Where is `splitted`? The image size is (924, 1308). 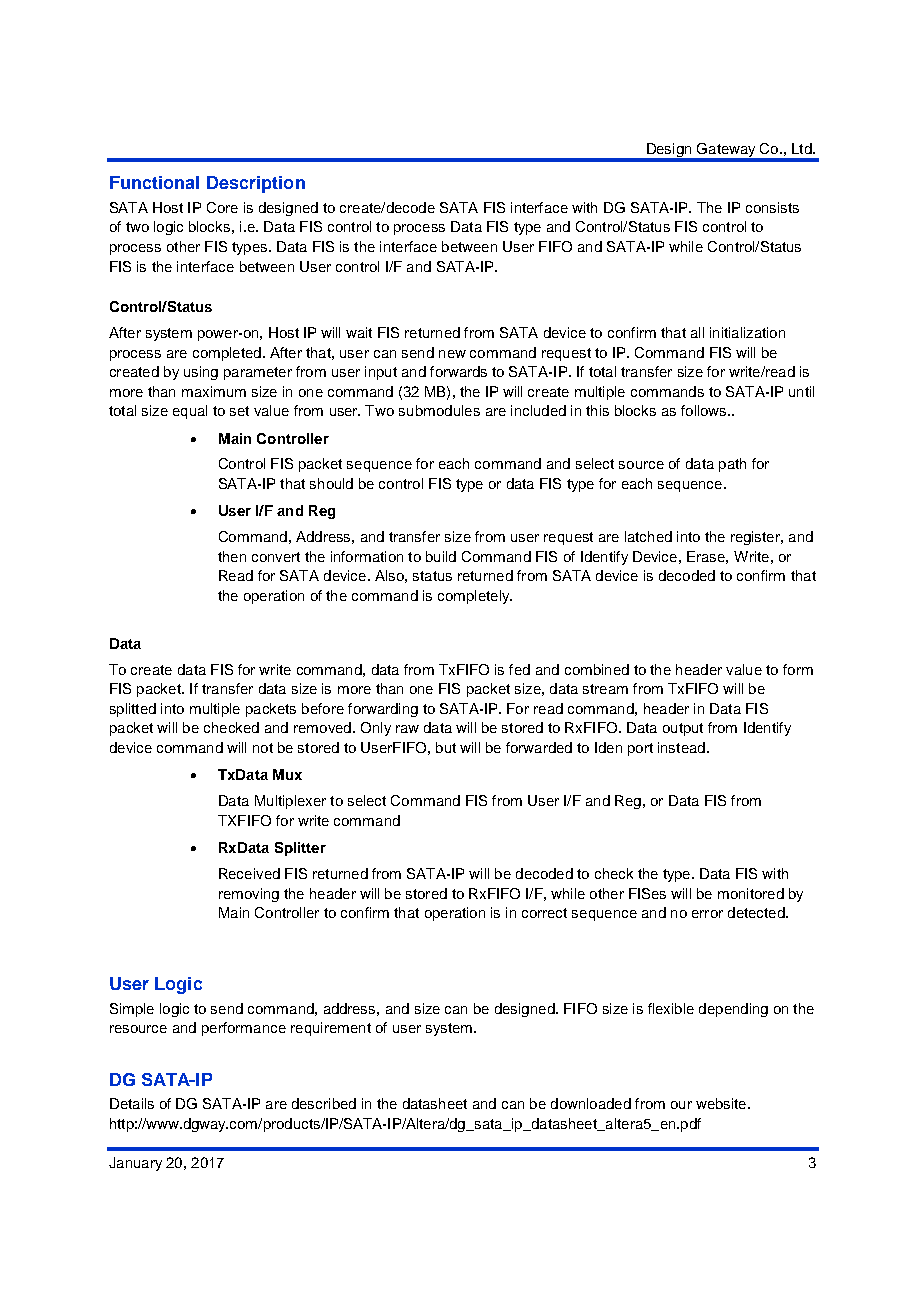
splitted is located at coordinates (133, 710).
